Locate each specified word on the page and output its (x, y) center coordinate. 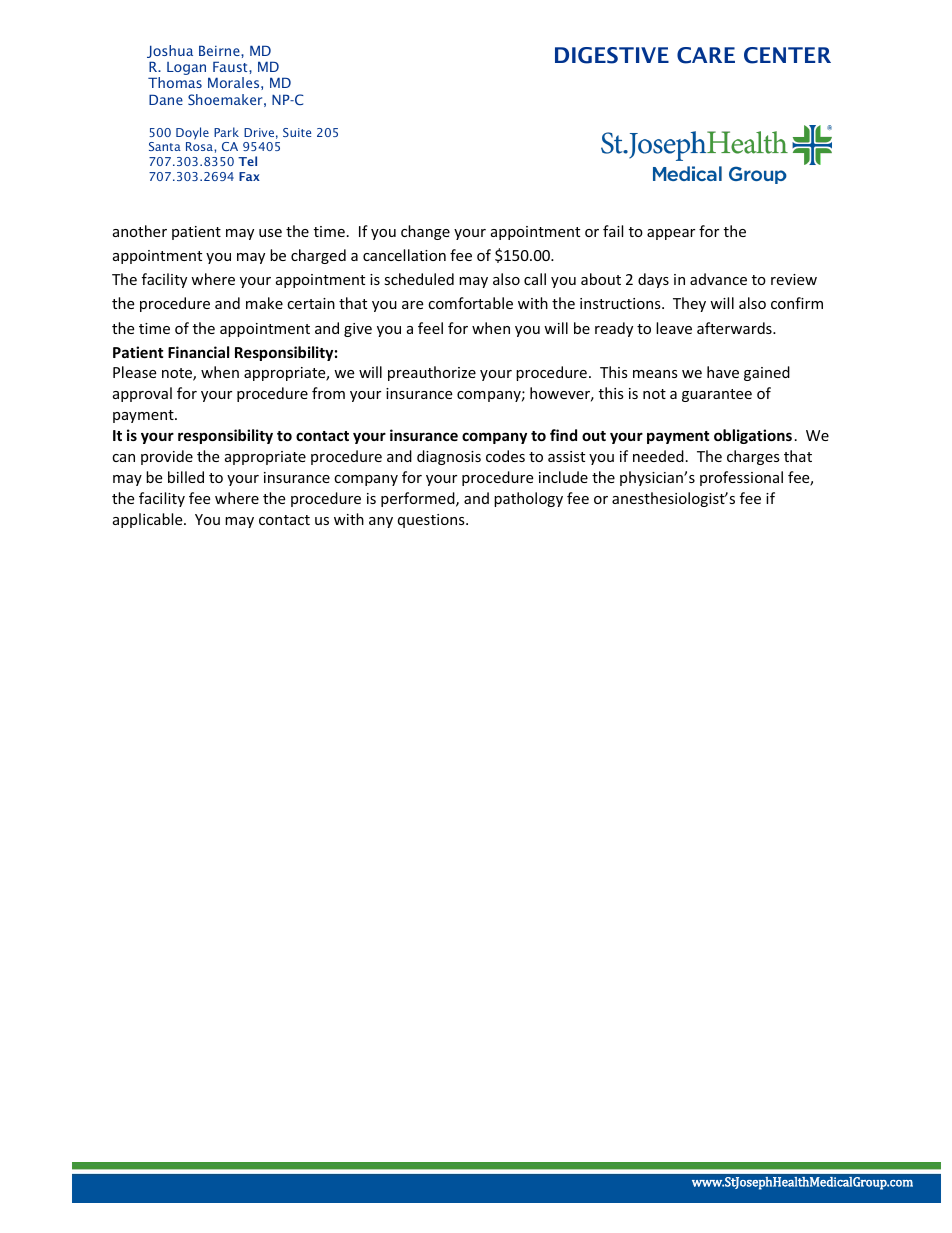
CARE (706, 55)
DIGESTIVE (612, 55)
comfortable (470, 303)
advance (718, 279)
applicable (149, 520)
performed (419, 499)
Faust (231, 66)
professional (741, 478)
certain (311, 303)
